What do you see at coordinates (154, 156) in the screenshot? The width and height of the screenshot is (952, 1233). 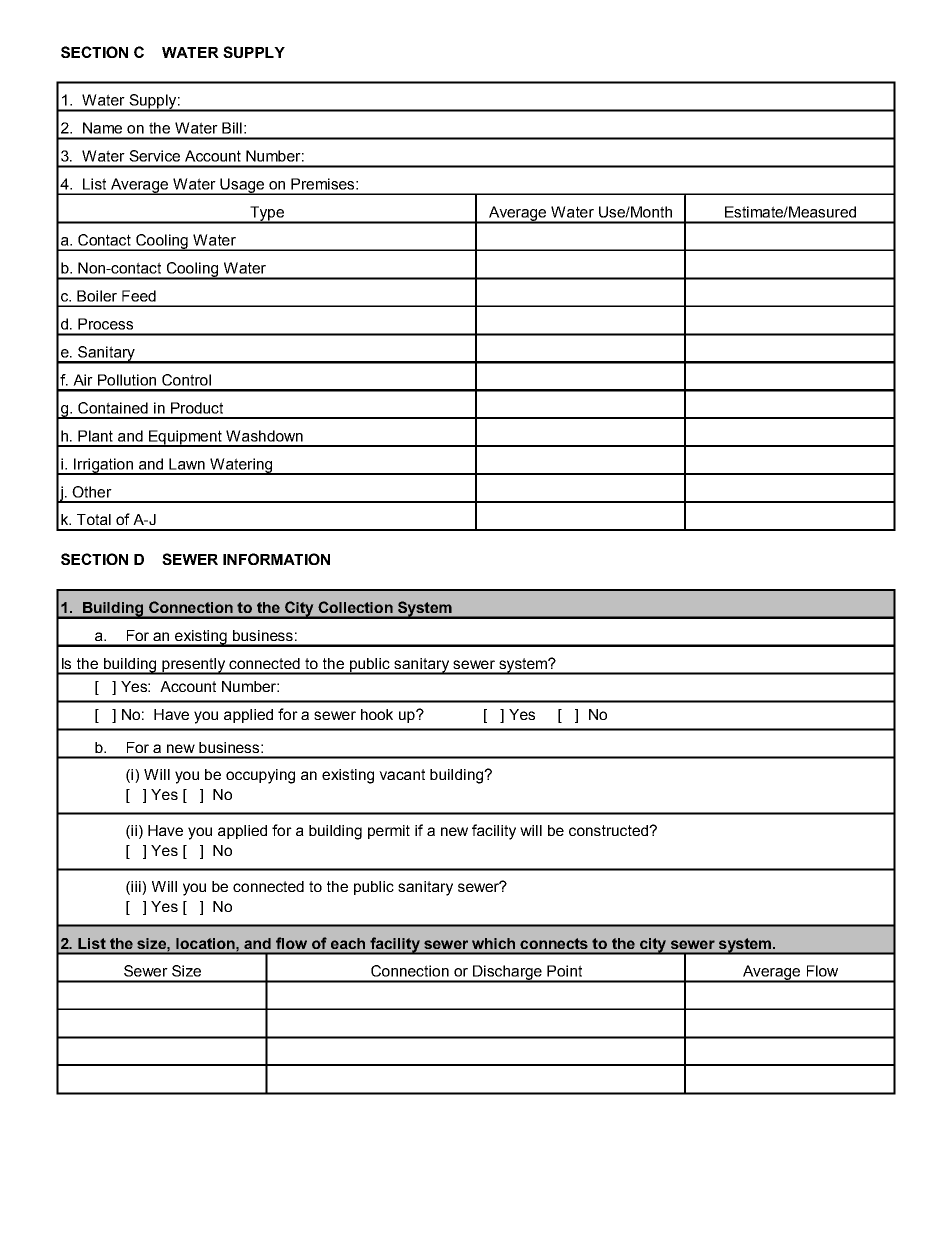 I see `Service` at bounding box center [154, 156].
